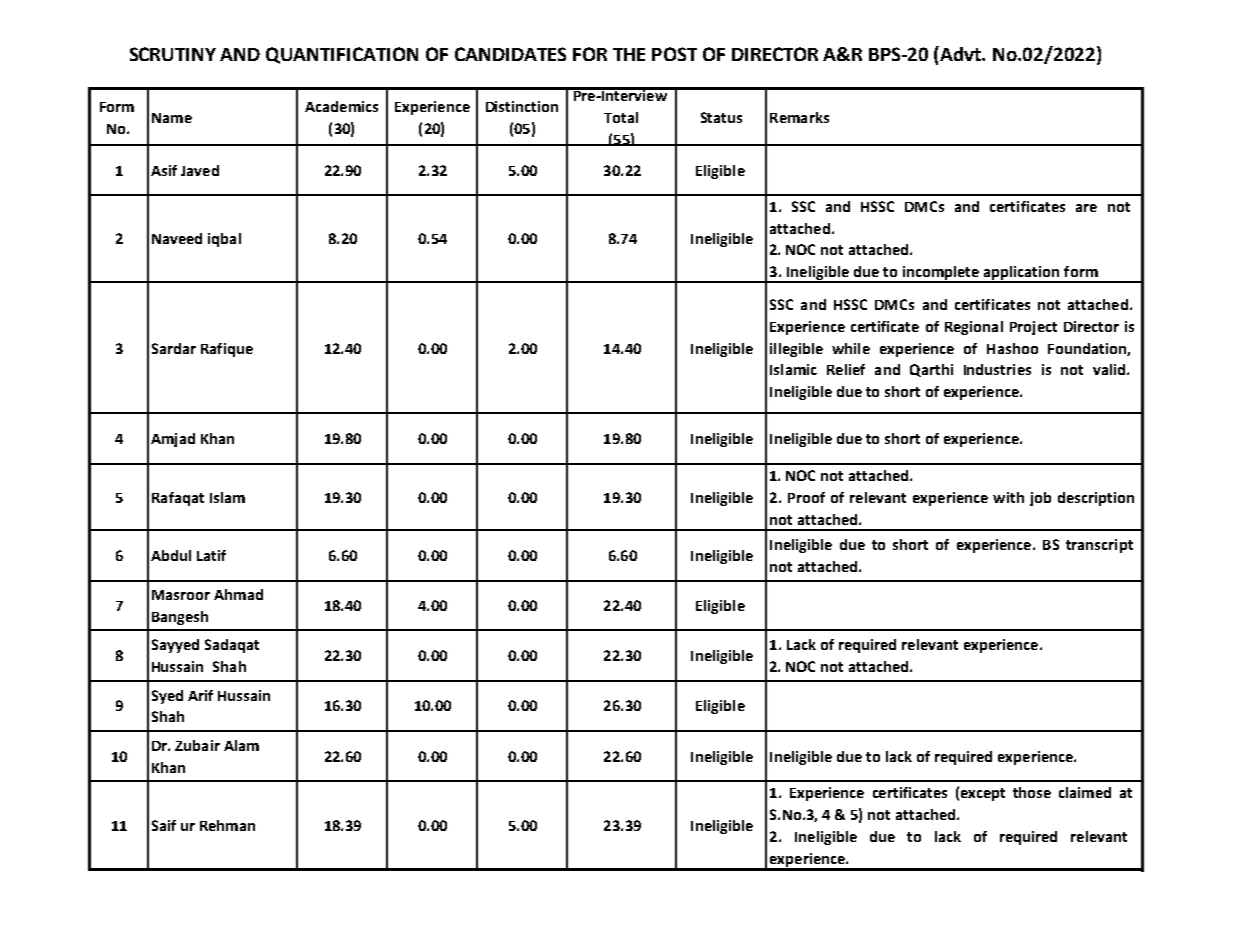 The height and width of the document is (952, 1233). I want to click on those, so click(1032, 792).
